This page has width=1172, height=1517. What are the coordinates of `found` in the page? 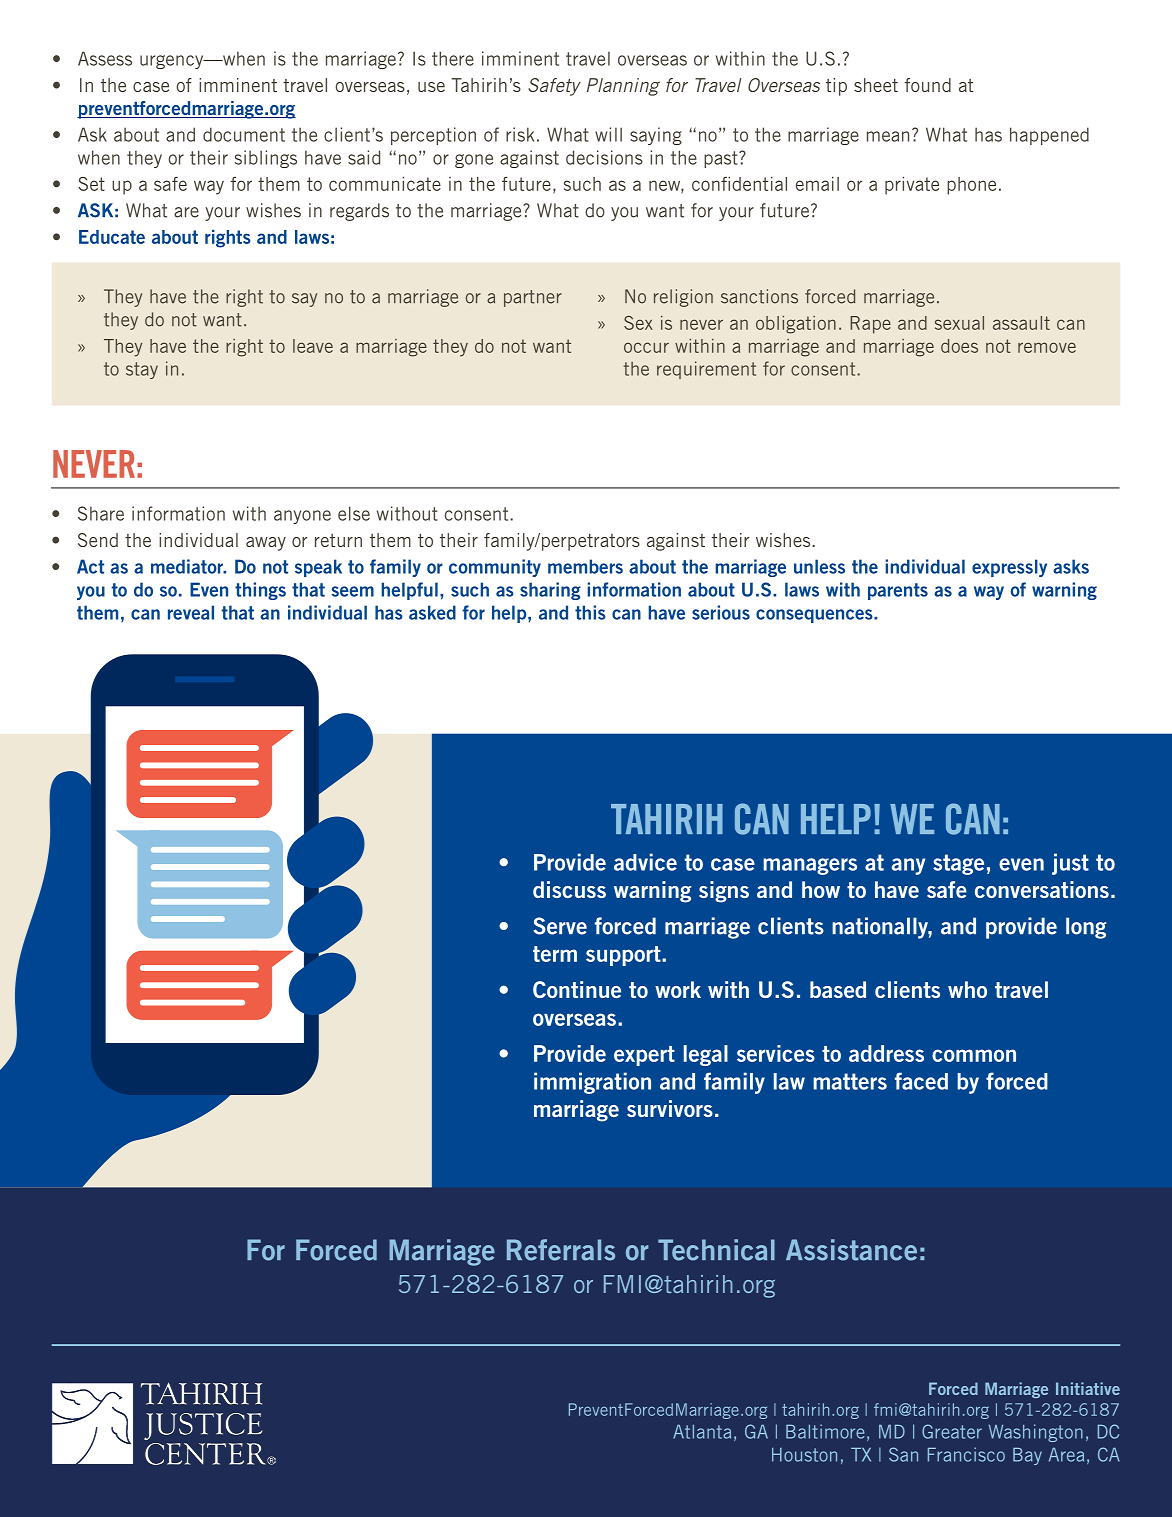 It's located at (928, 85).
